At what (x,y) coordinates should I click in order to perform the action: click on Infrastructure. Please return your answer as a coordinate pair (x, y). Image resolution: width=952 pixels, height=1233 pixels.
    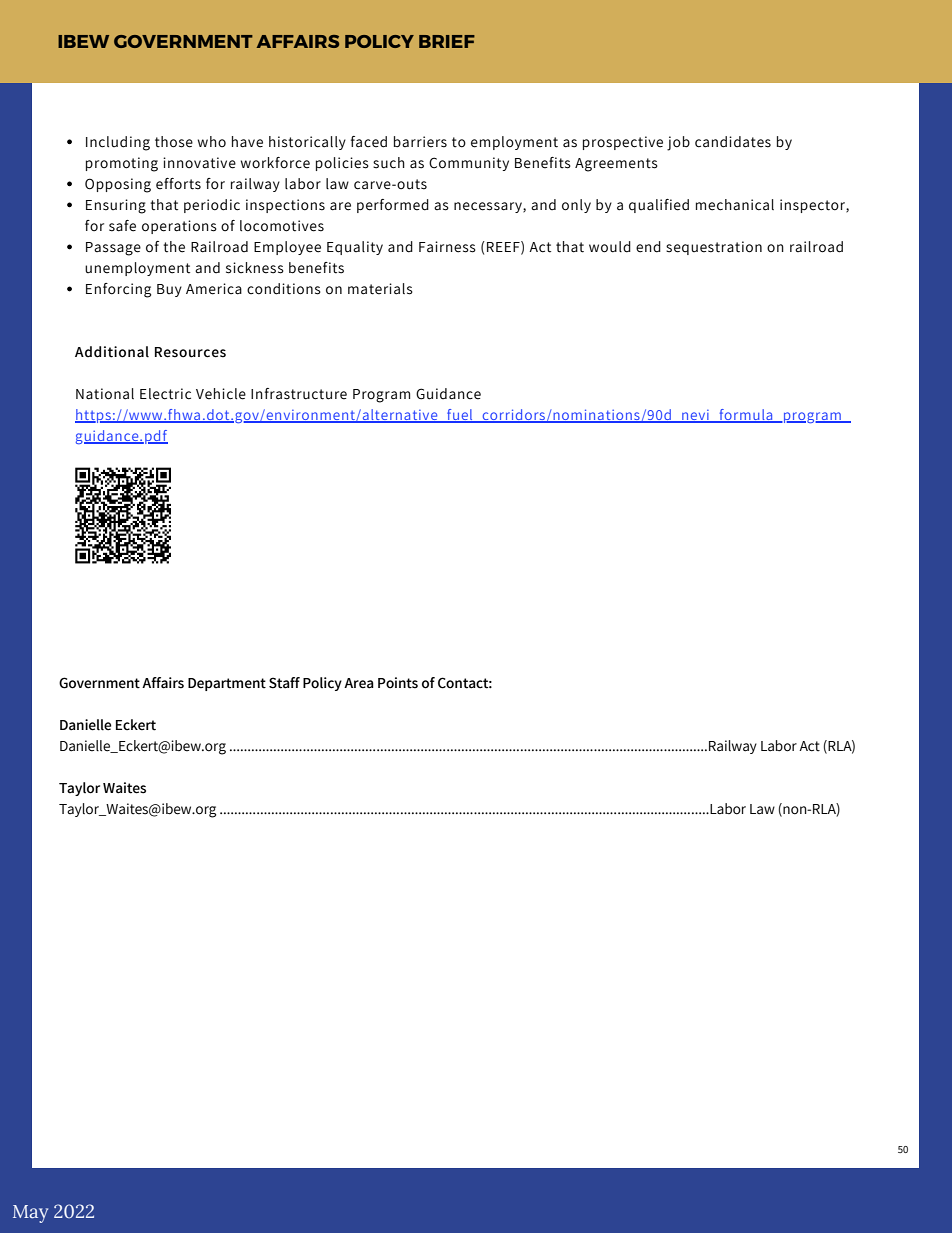
    Looking at the image, I should click on (299, 394).
